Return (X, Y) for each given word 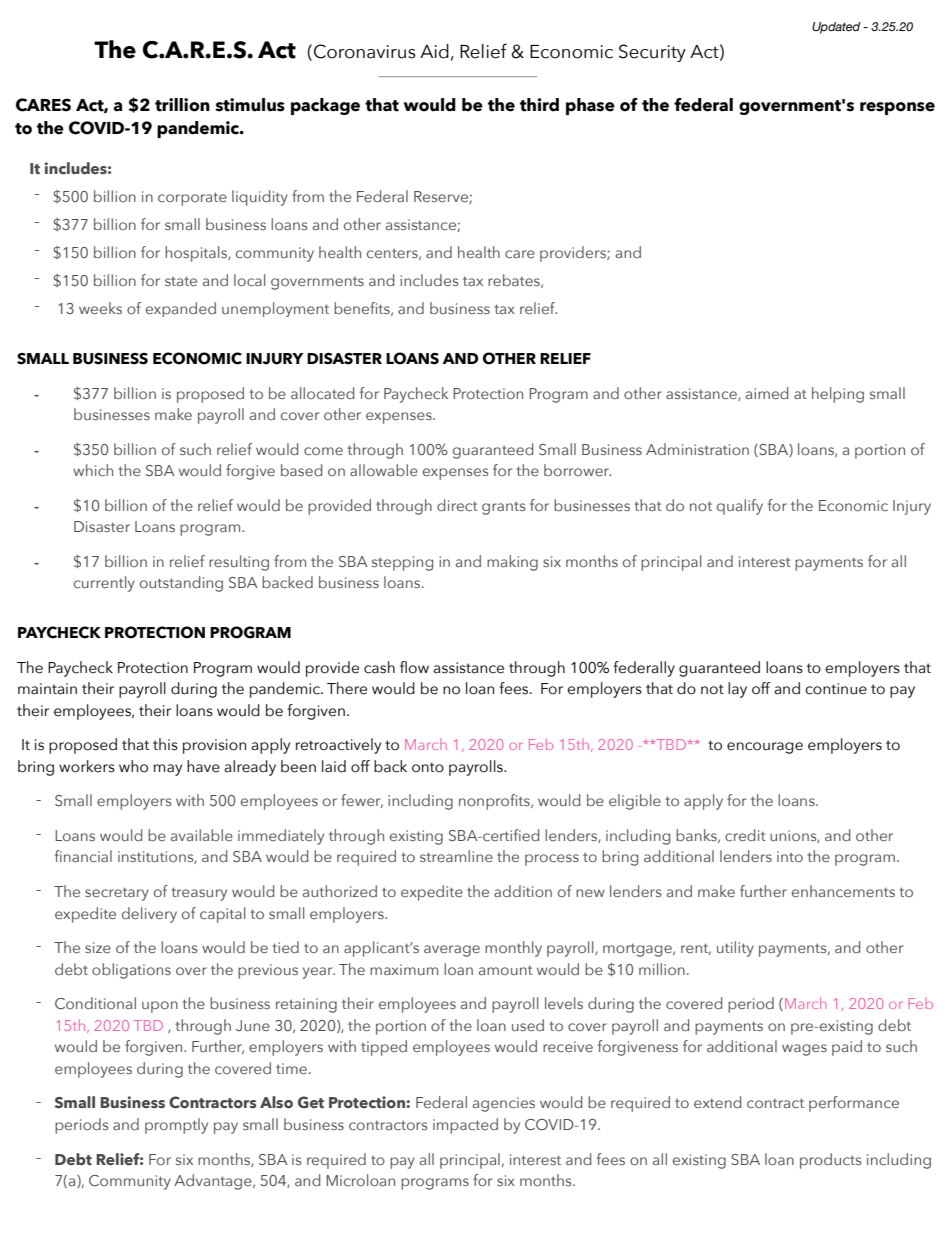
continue (836, 689)
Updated (836, 28)
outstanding (181, 584)
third (539, 105)
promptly (176, 1126)
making (512, 563)
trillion (182, 105)
